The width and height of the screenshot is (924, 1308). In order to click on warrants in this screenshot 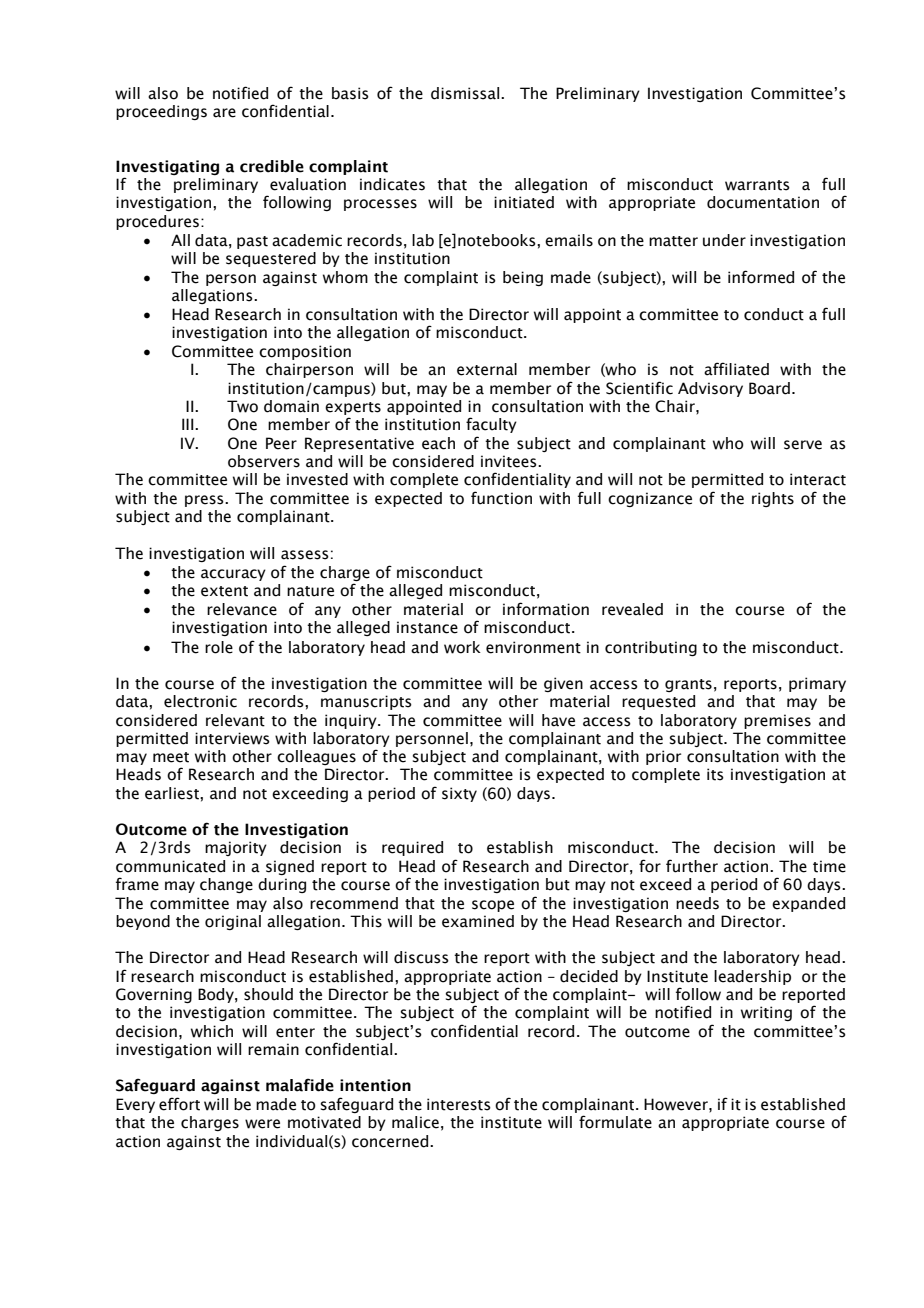, I will do `click(757, 185)`.
